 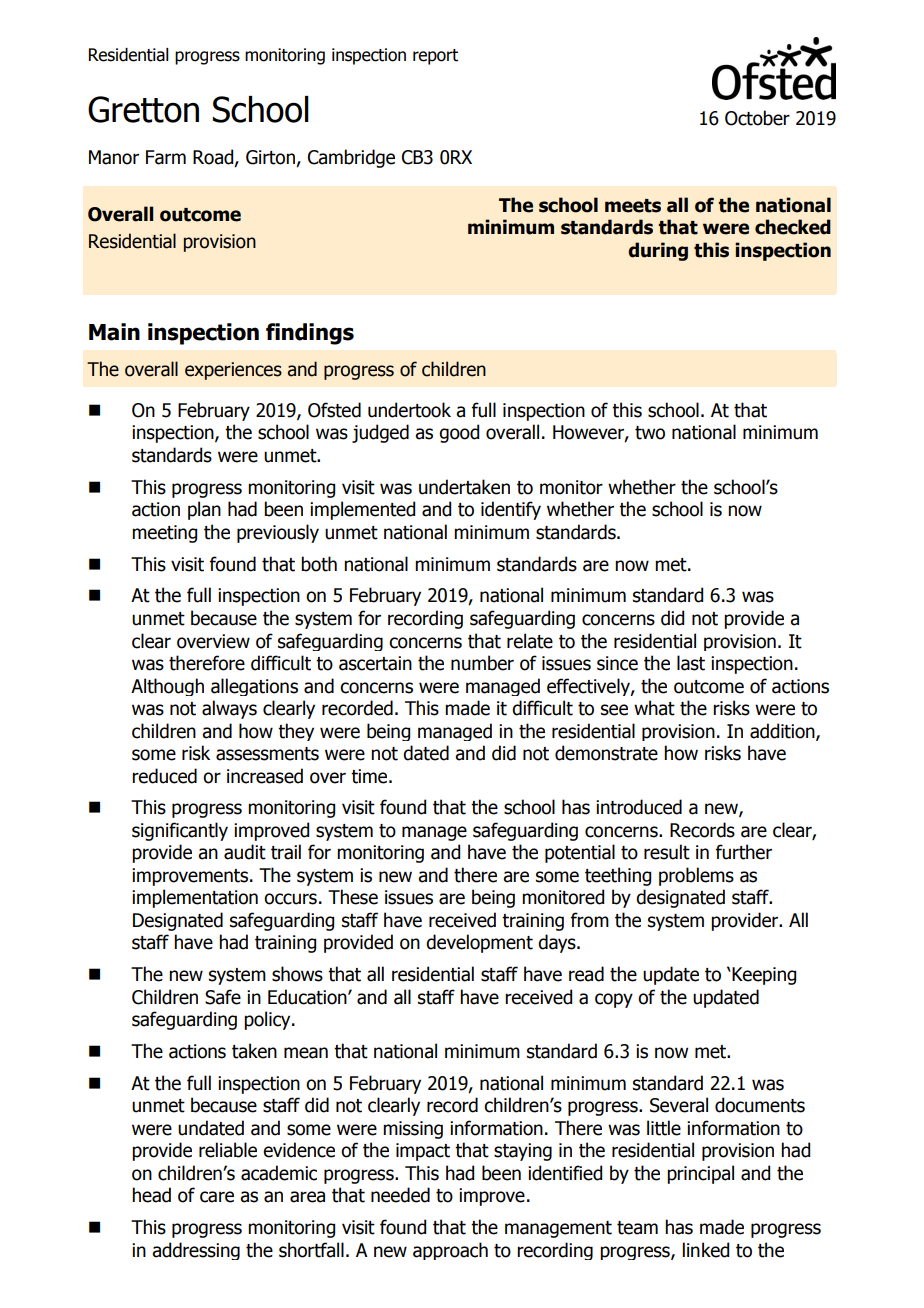 I want to click on These, so click(x=353, y=897).
